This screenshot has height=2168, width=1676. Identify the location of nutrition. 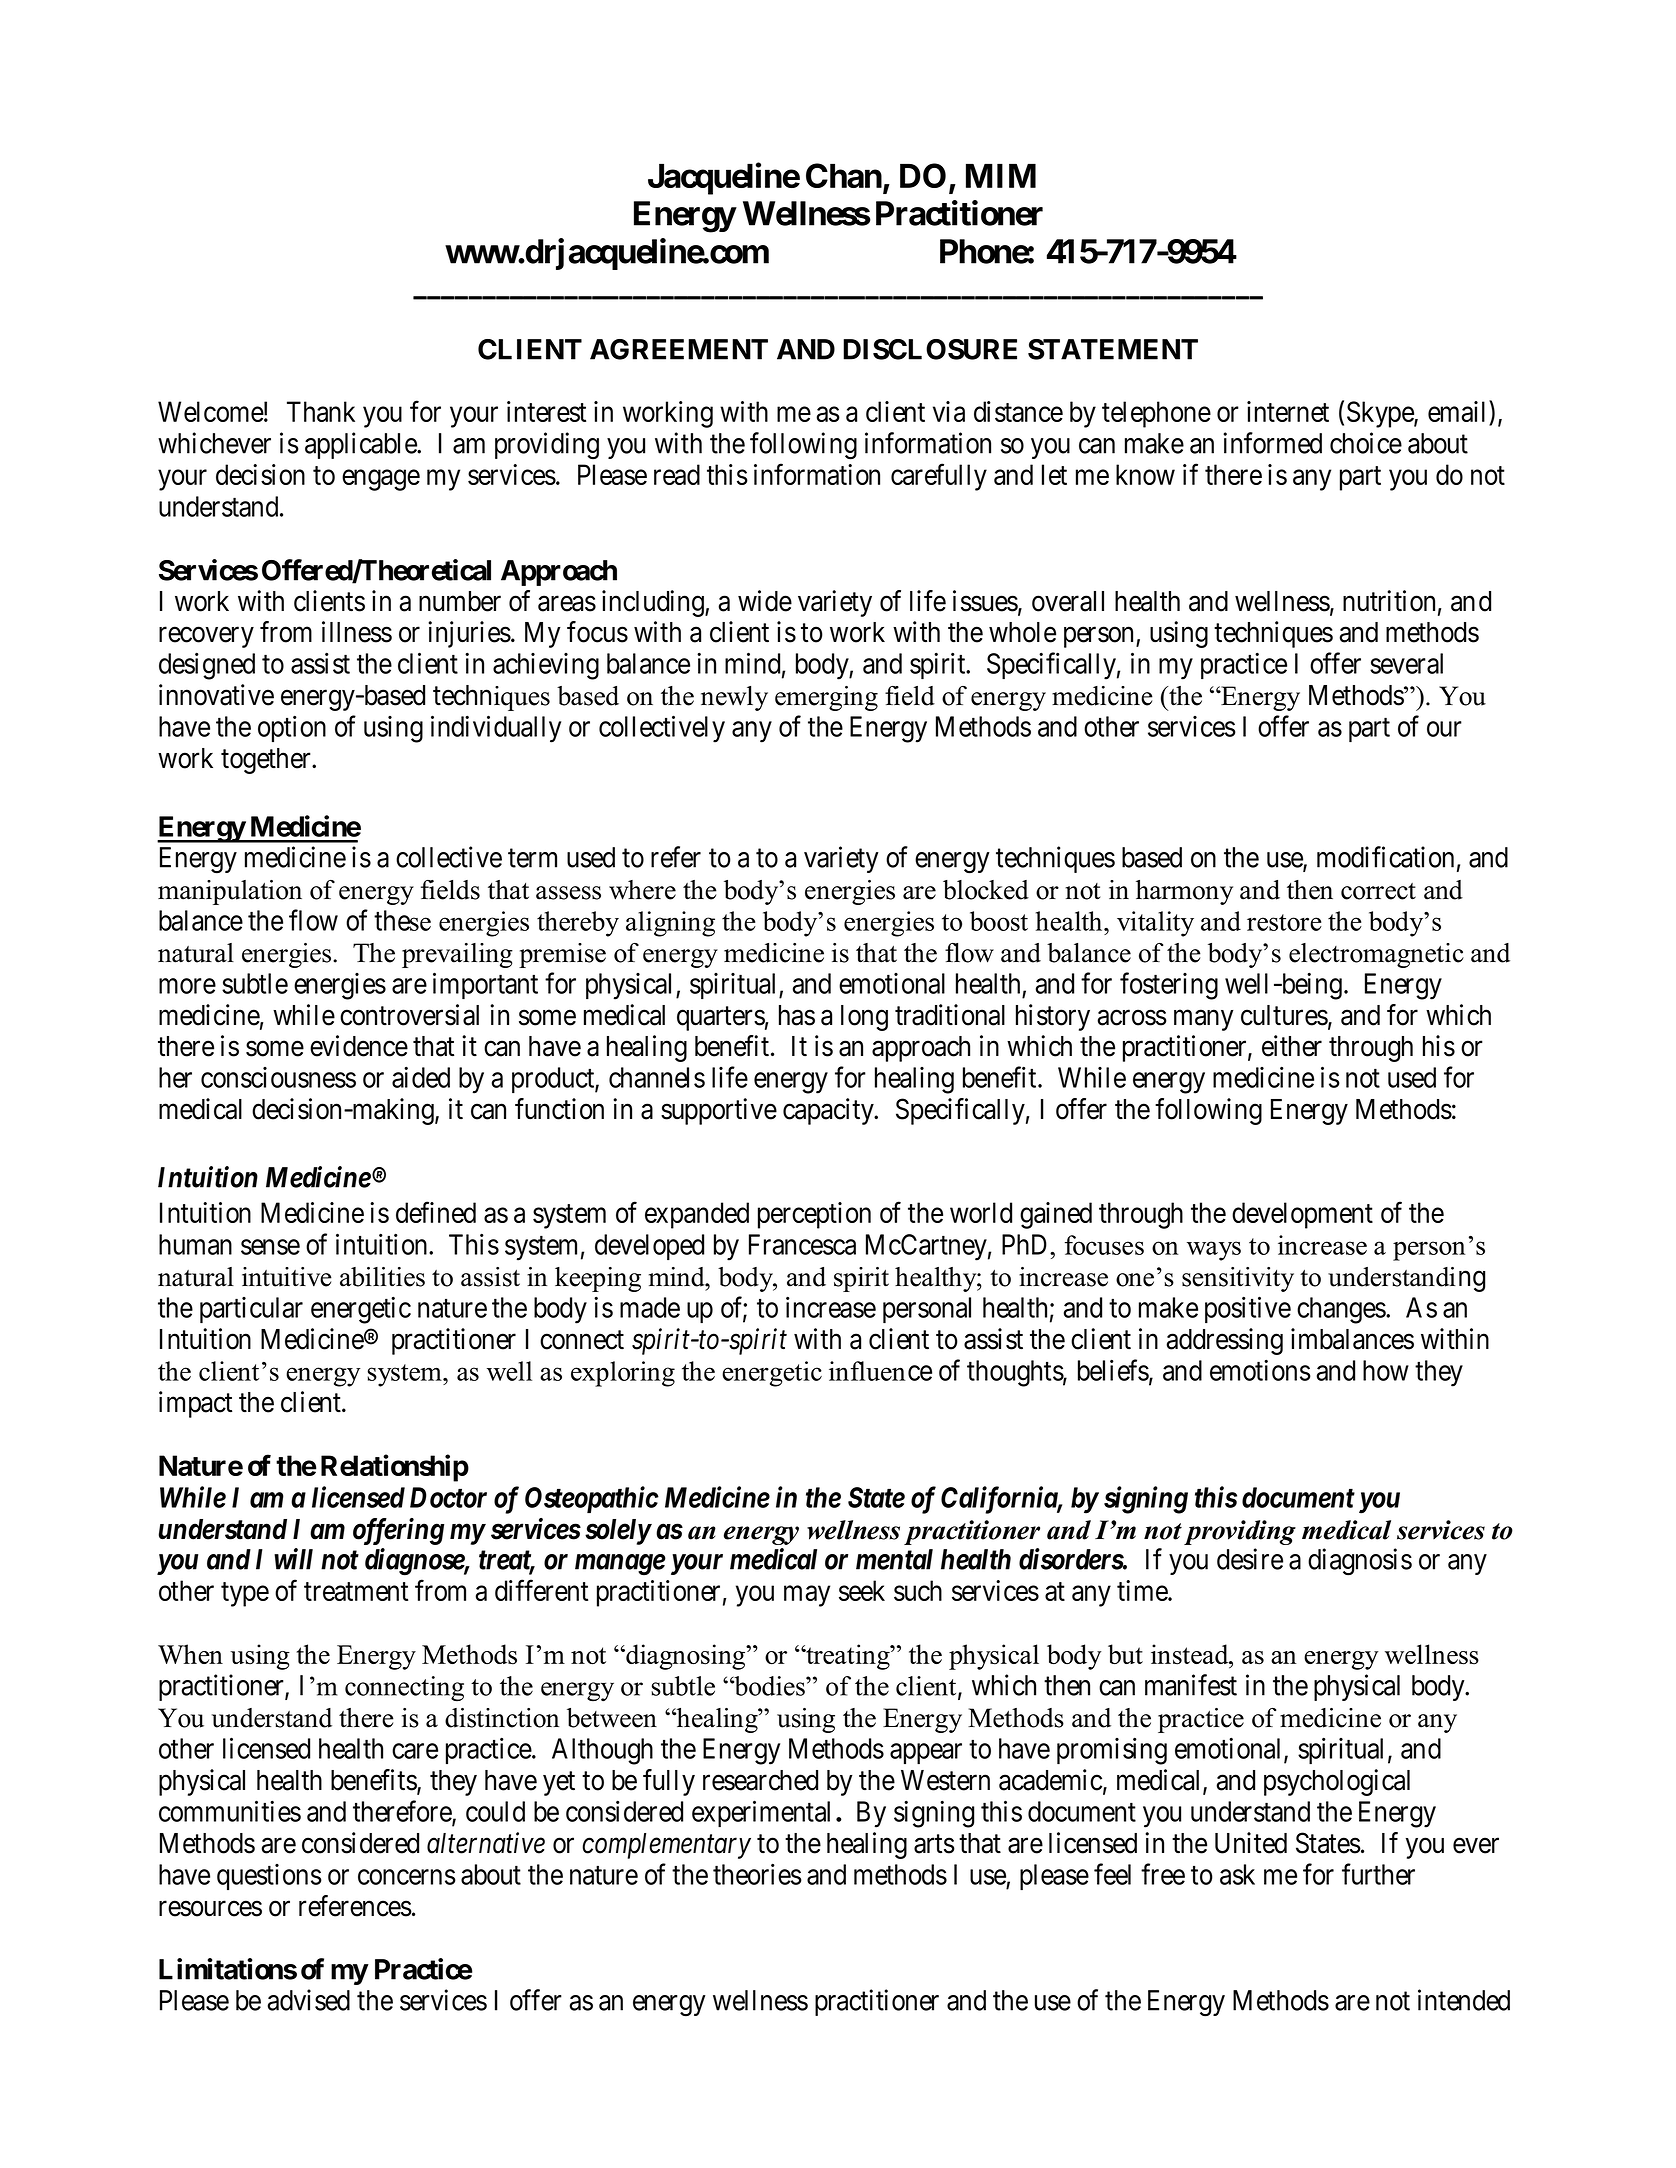
(1389, 601).
